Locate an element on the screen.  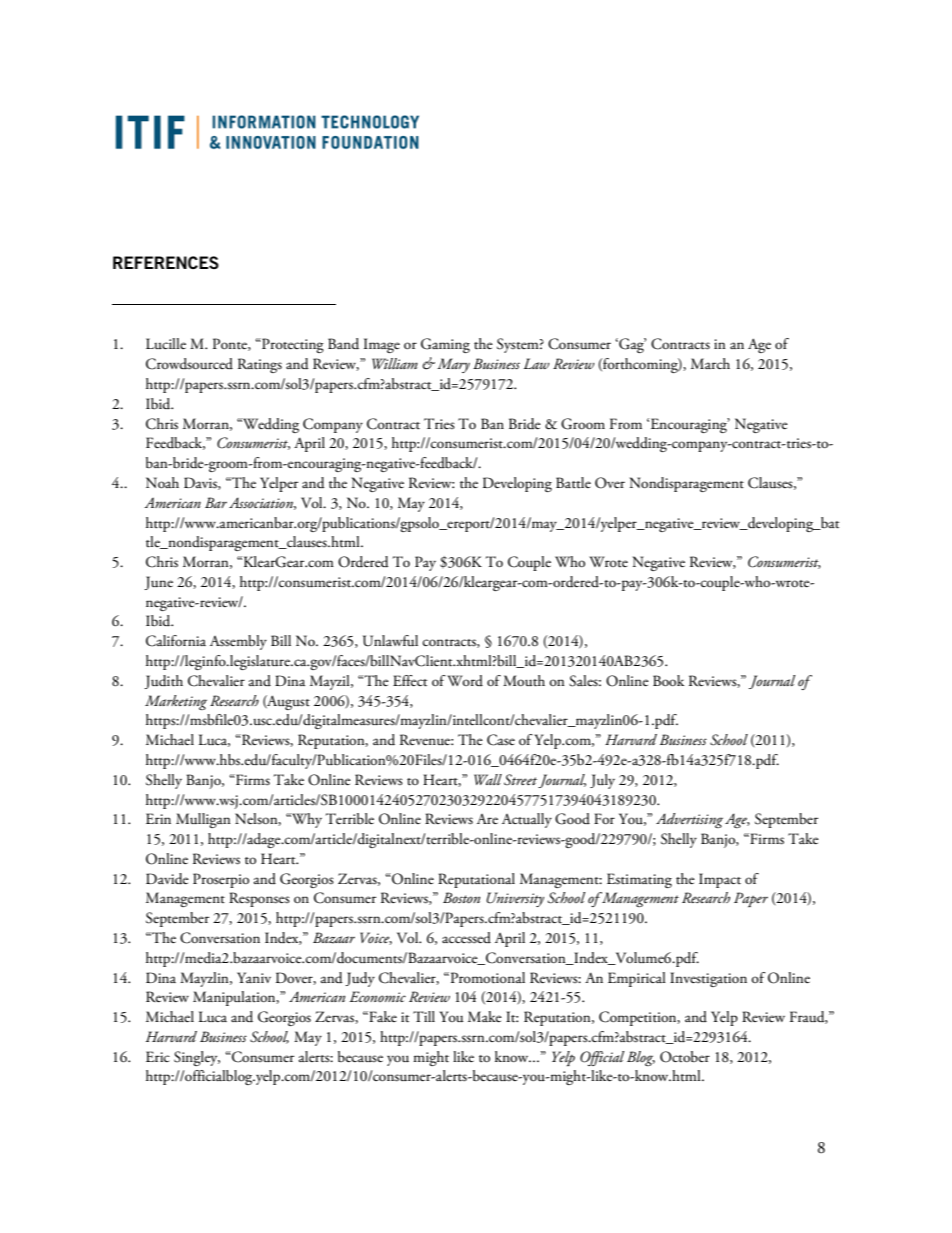
Gaming is located at coordinates (445, 345).
